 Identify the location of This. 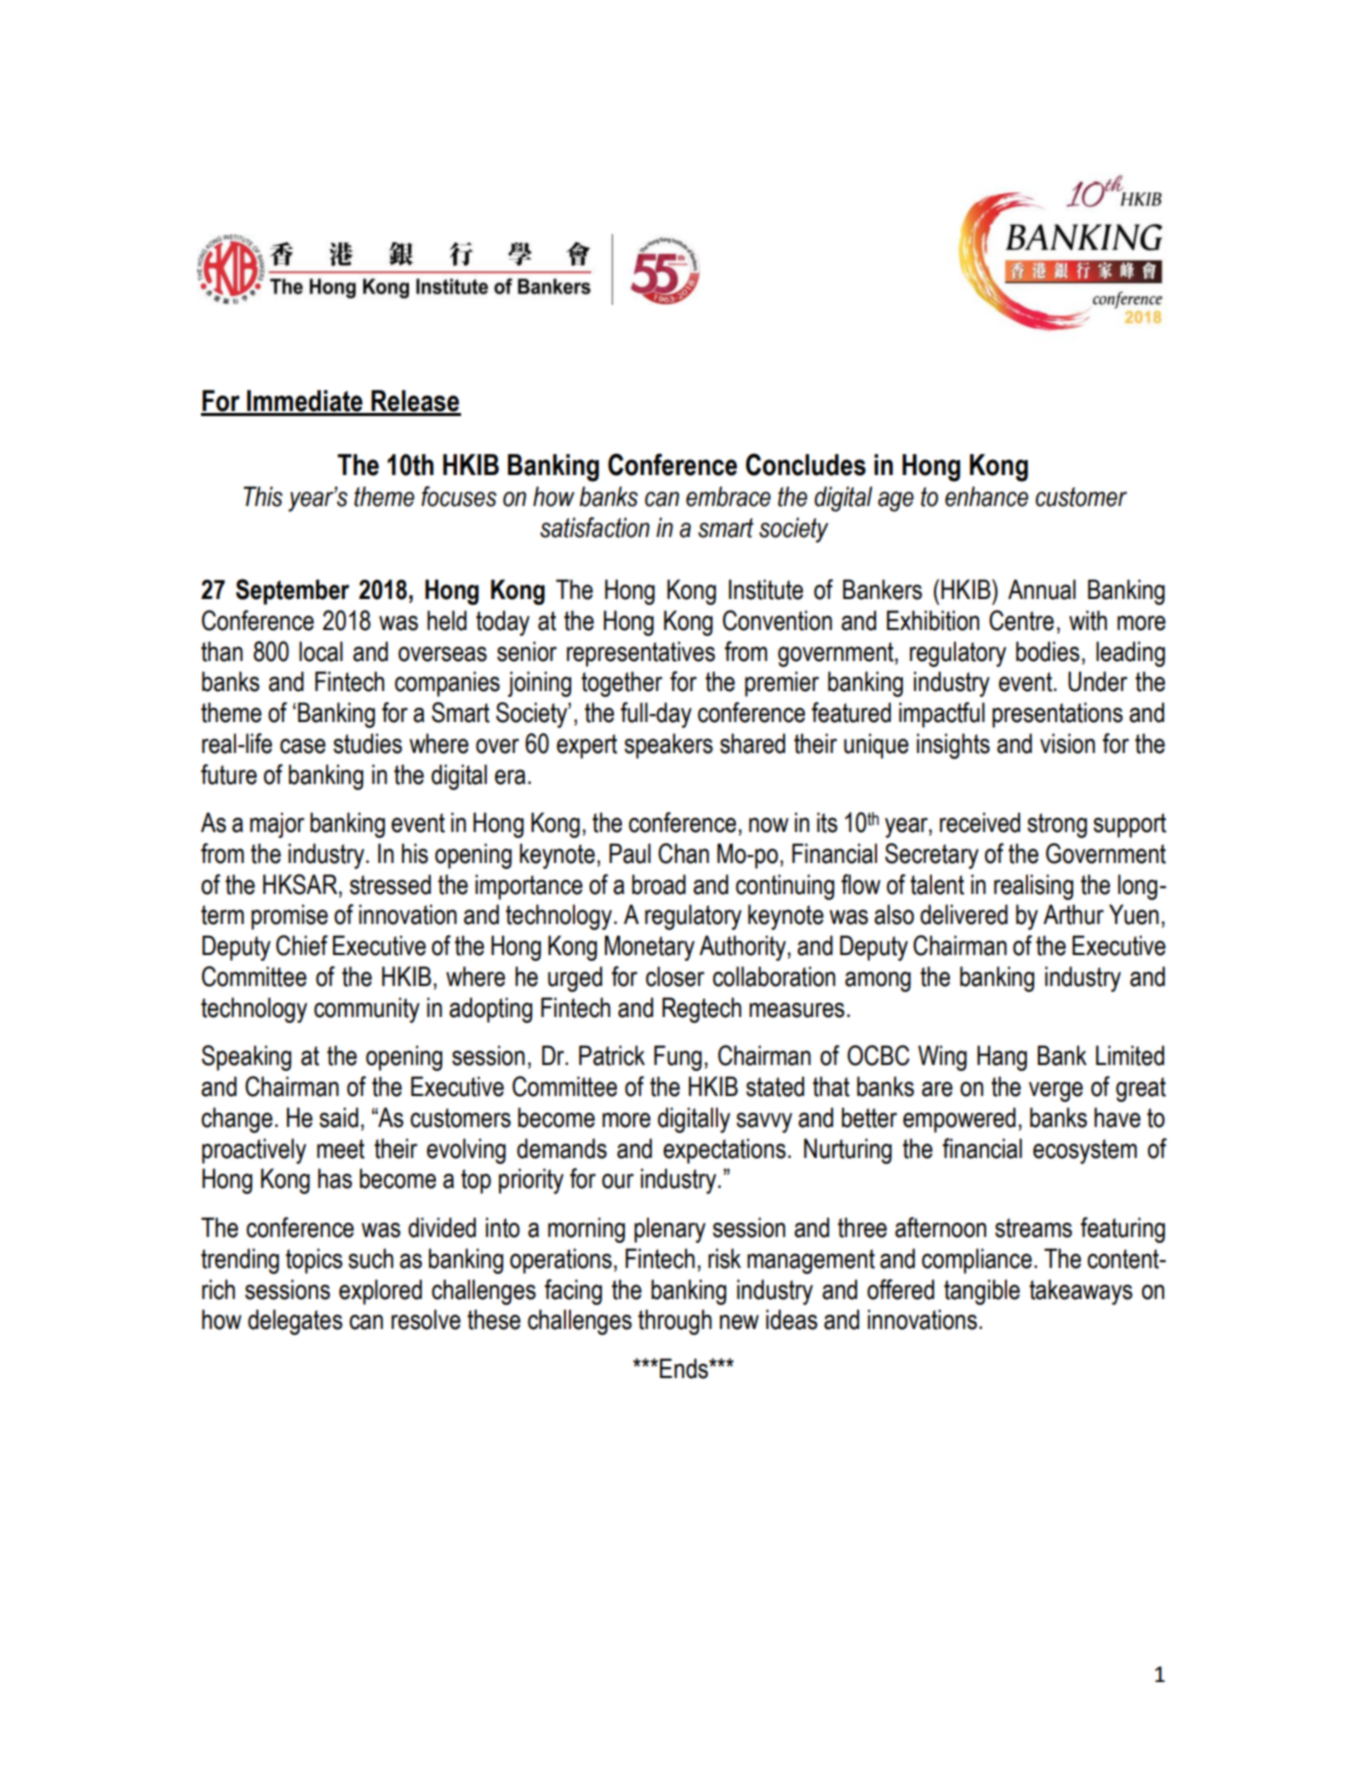
(263, 496).
